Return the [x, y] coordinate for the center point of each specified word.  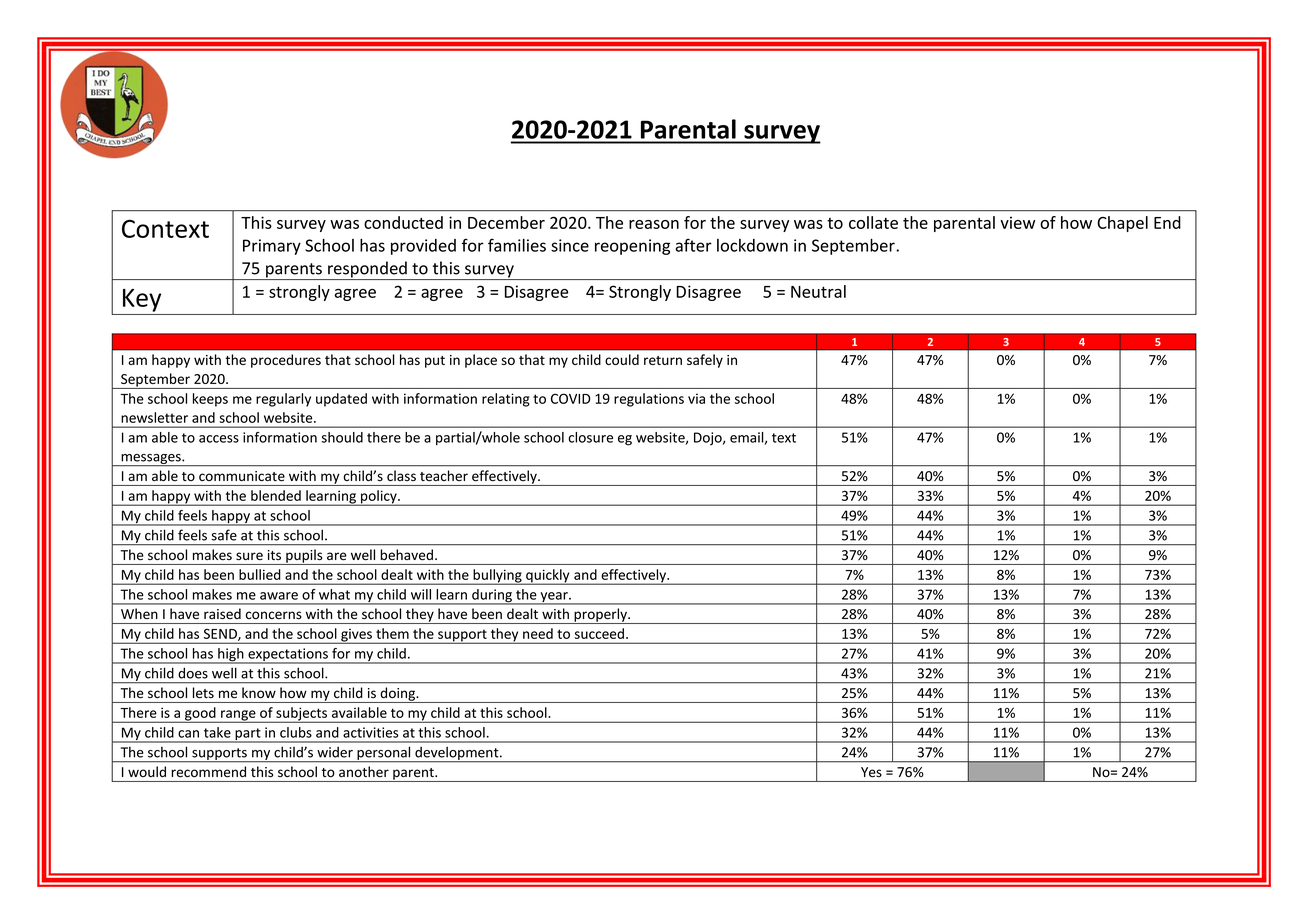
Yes [871, 772]
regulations [649, 400]
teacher [444, 475]
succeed [599, 633]
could [622, 359]
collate [873, 222]
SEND [221, 635]
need [538, 633]
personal [384, 754]
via [696, 398]
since [570, 245]
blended [276, 495]
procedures [286, 361]
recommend [209, 771]
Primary [272, 247]
